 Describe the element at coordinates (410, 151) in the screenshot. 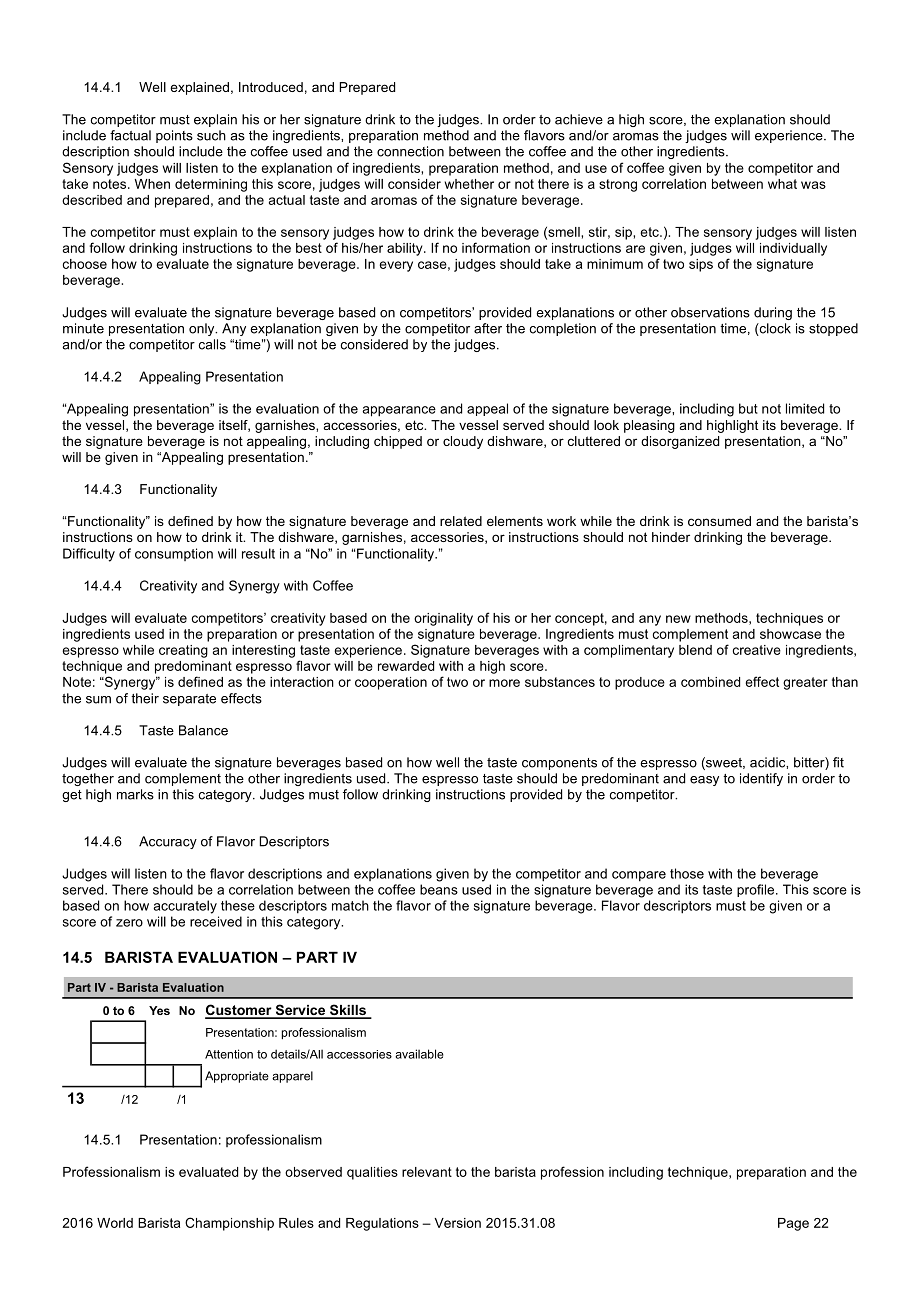

I see `connection` at that location.
